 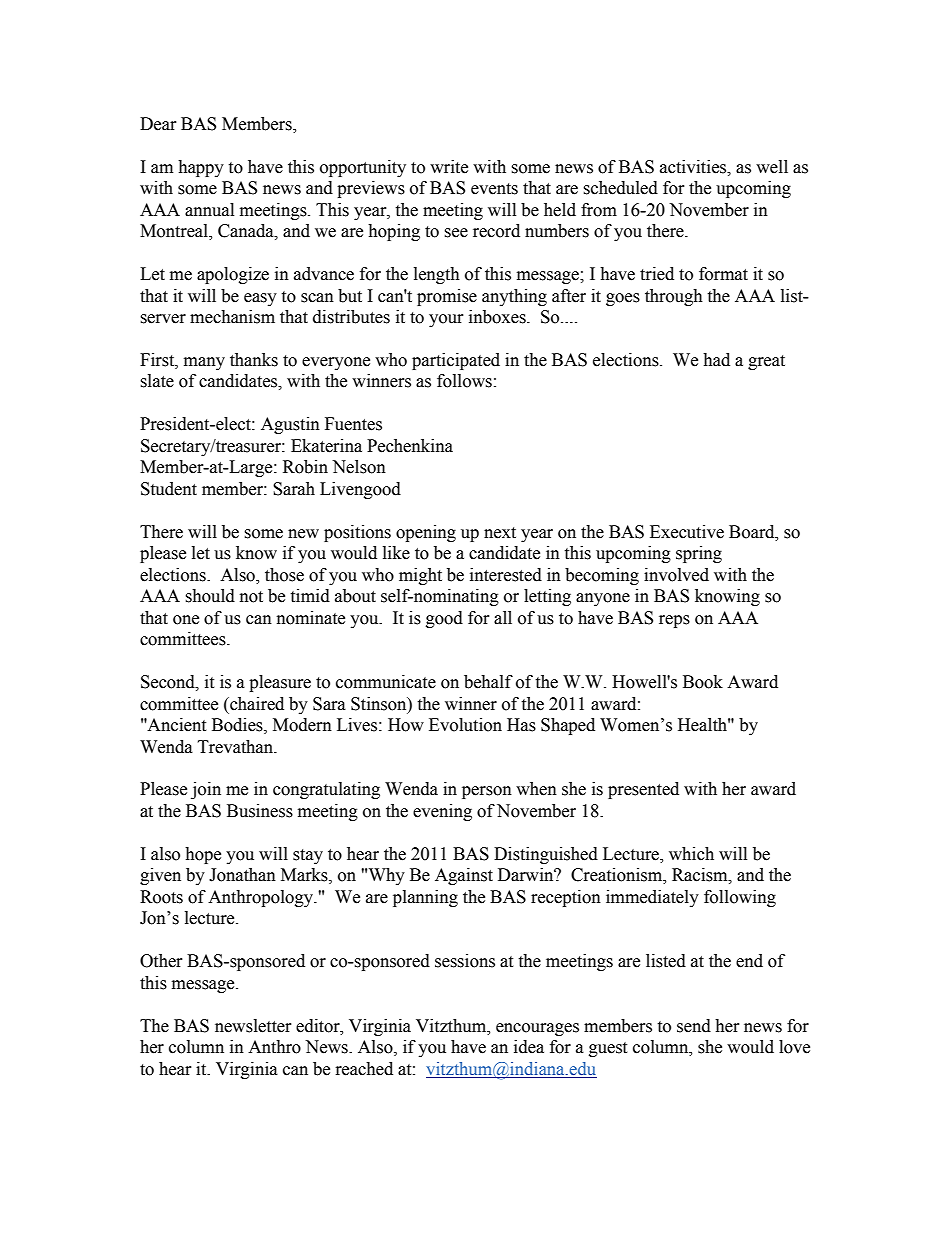 I want to click on happy, so click(x=201, y=168).
